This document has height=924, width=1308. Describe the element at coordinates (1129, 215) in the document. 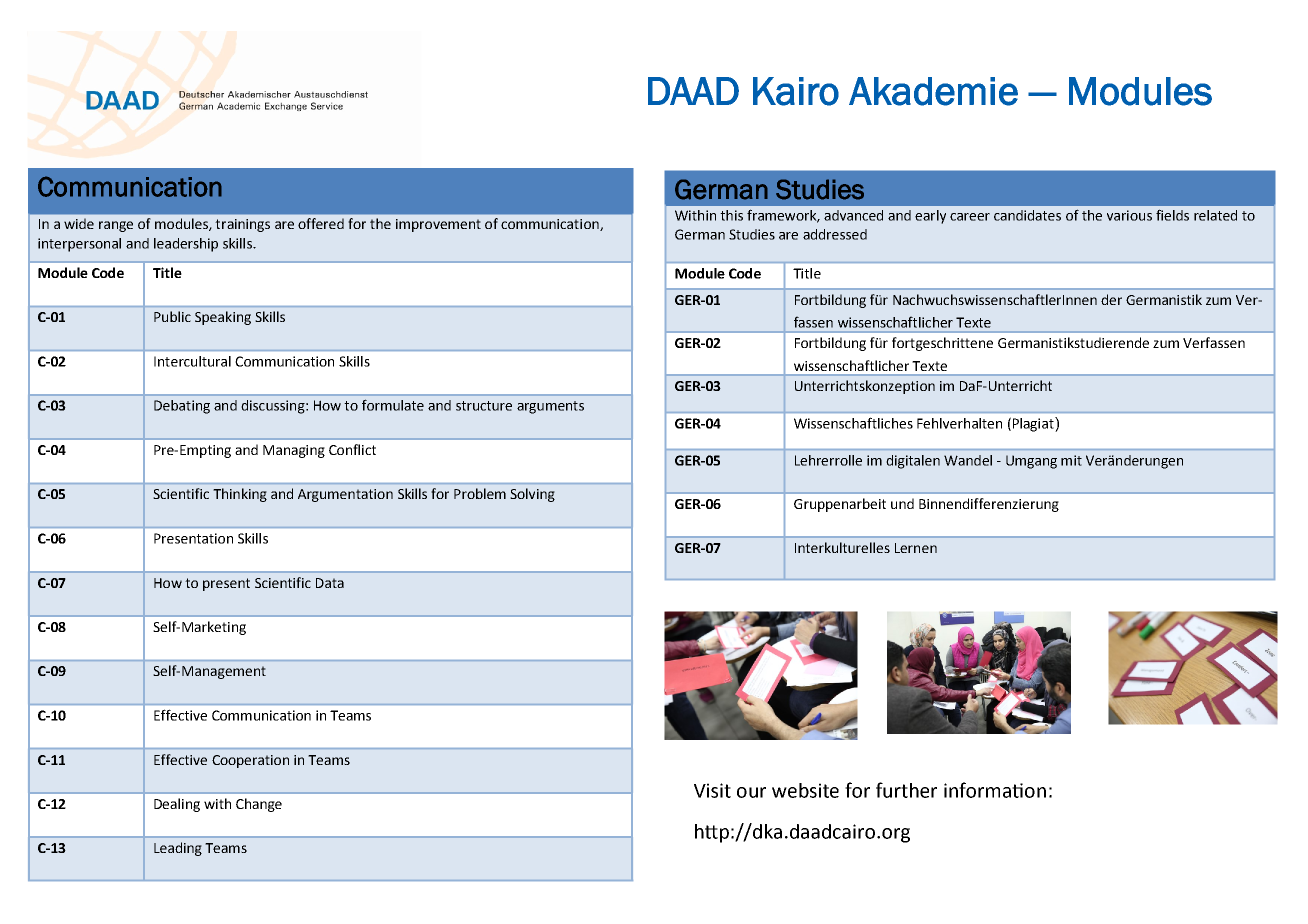

I see `various` at that location.
